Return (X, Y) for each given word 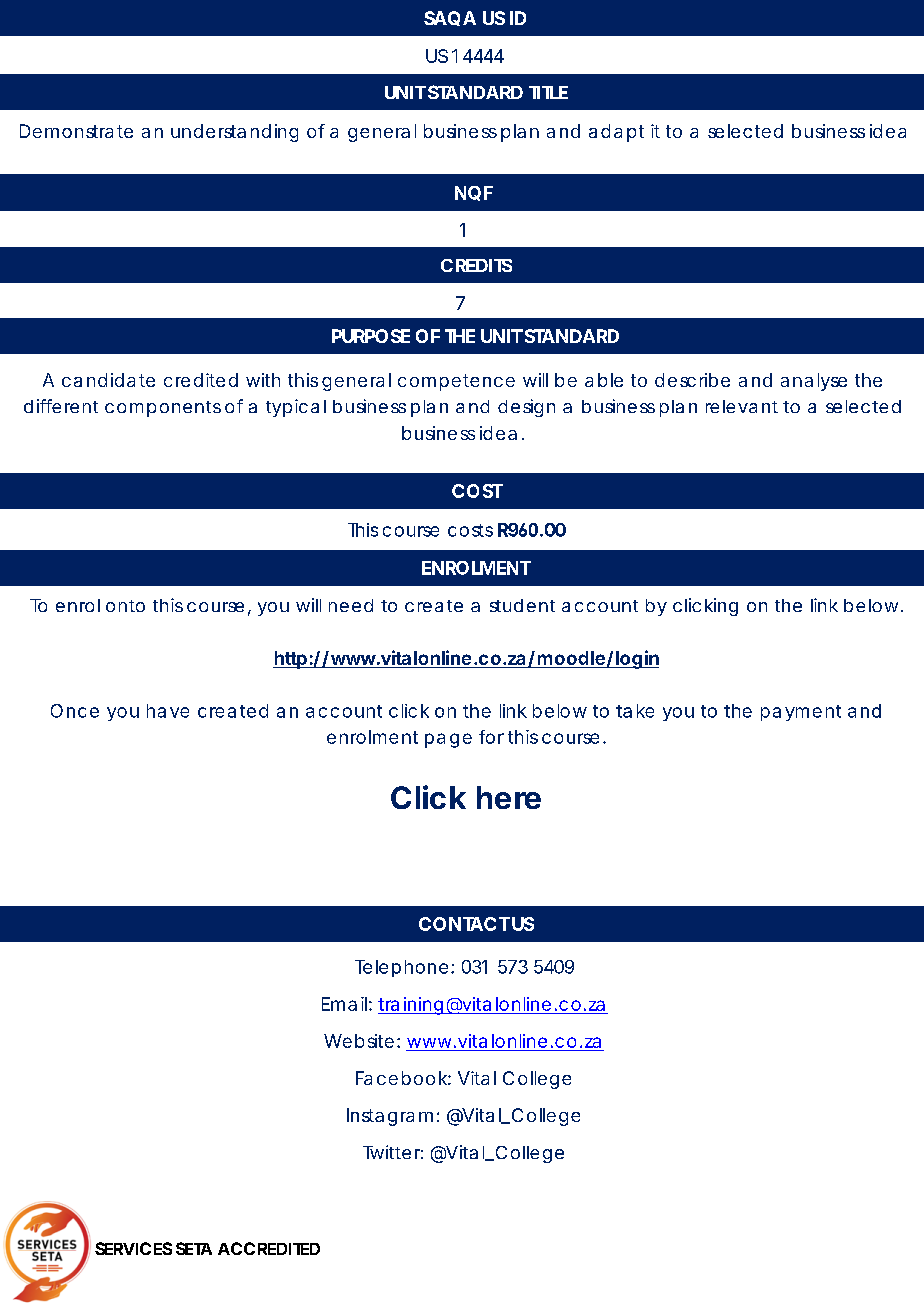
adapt (616, 133)
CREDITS (476, 265)
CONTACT (464, 924)
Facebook (401, 1078)
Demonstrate (76, 131)
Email (344, 1004)
